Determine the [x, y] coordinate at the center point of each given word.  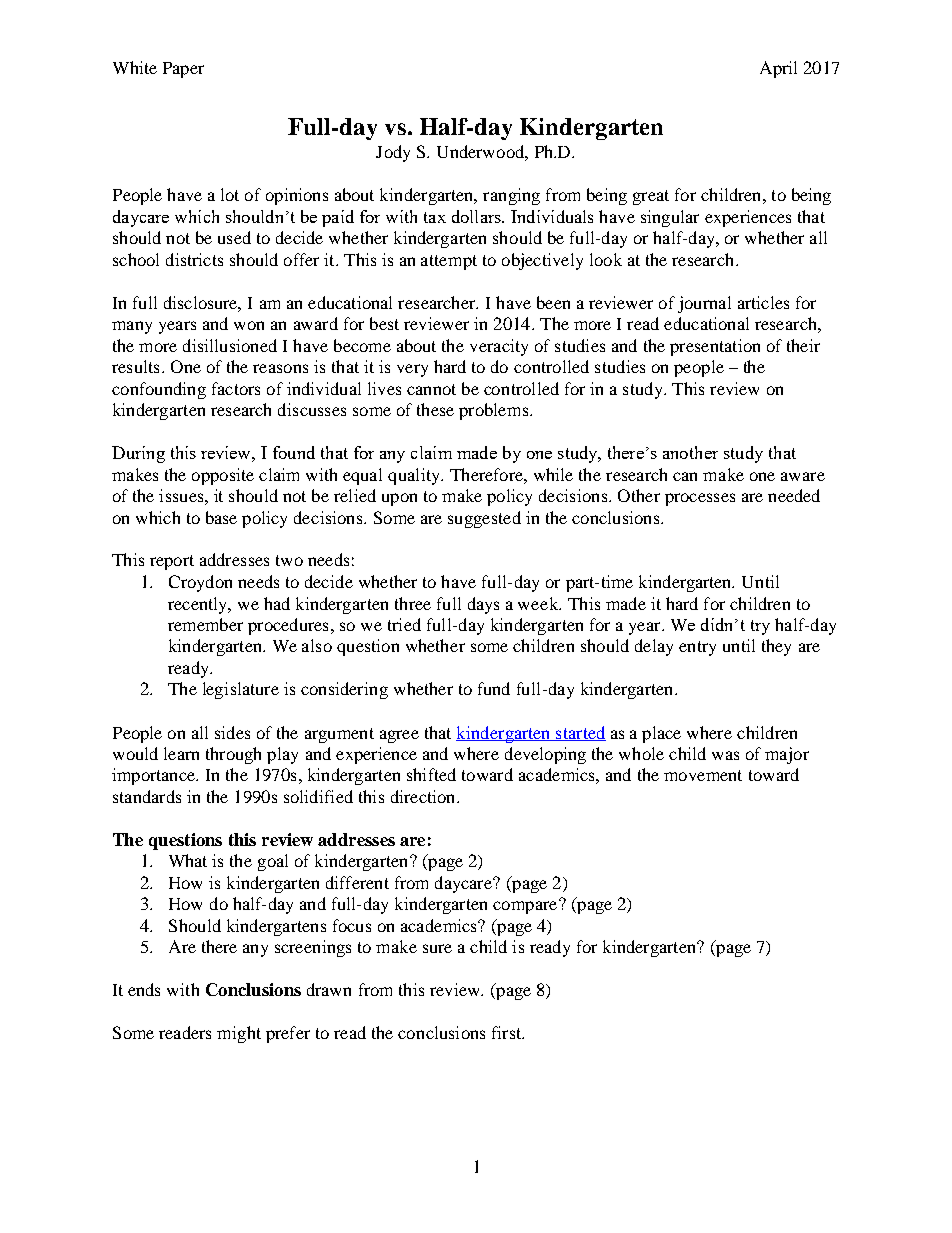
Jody [393, 153]
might [239, 1034]
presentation [715, 347]
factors [236, 388]
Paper [183, 70]
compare [526, 906]
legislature [241, 690]
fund [494, 688]
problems [495, 411]
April [778, 69]
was [725, 755]
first [508, 1032]
